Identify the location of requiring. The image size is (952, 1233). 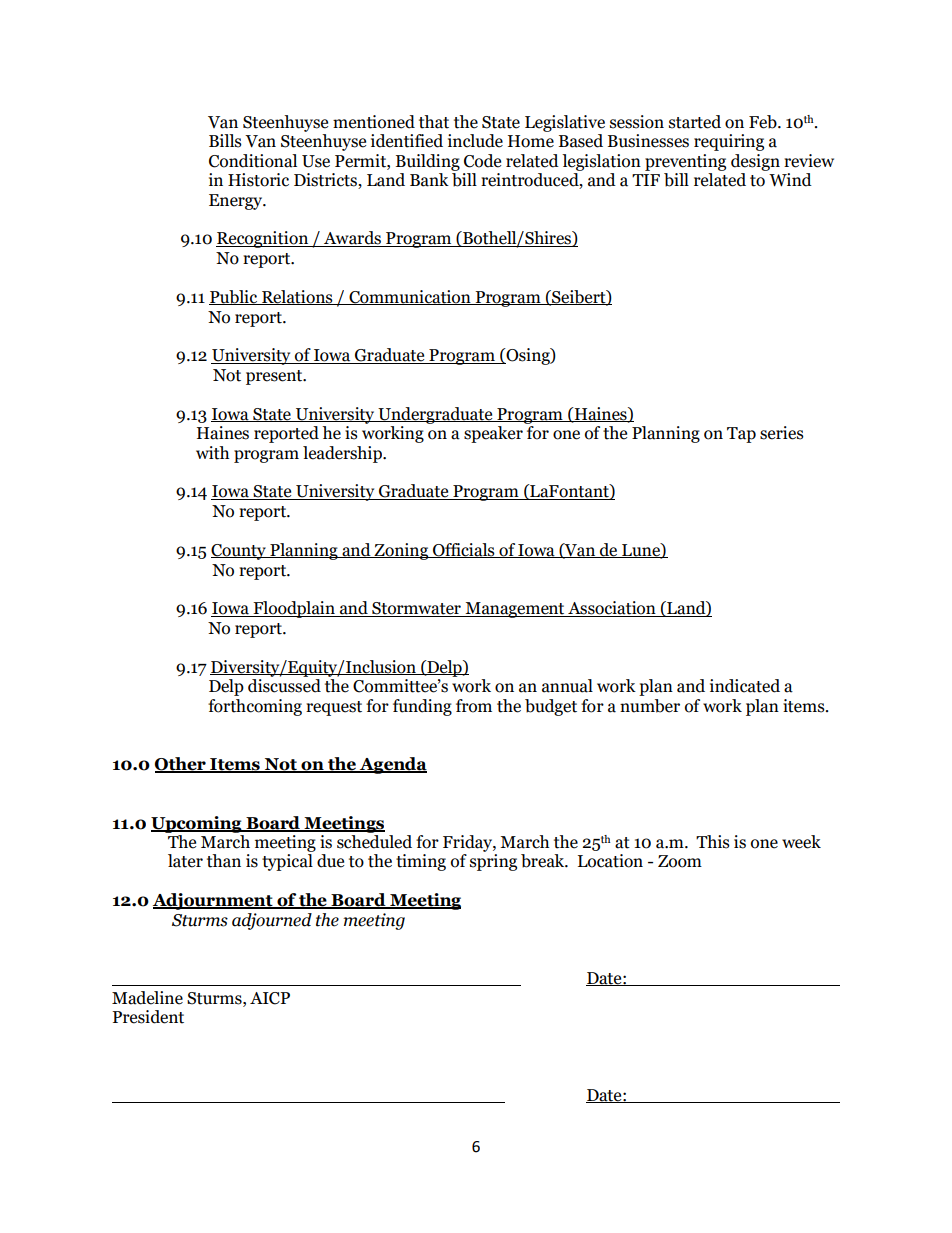
(729, 142).
